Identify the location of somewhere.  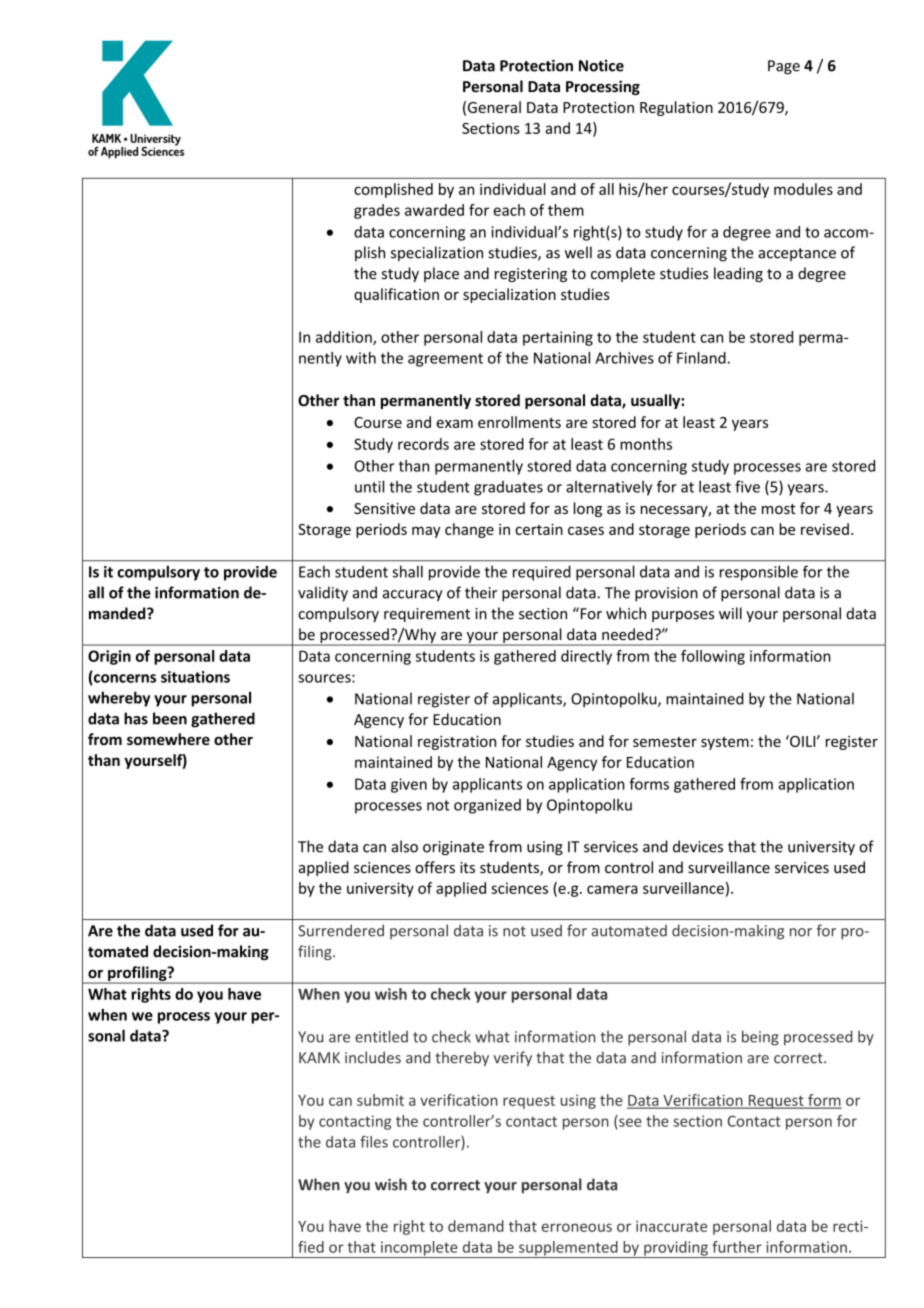
(168, 739).
